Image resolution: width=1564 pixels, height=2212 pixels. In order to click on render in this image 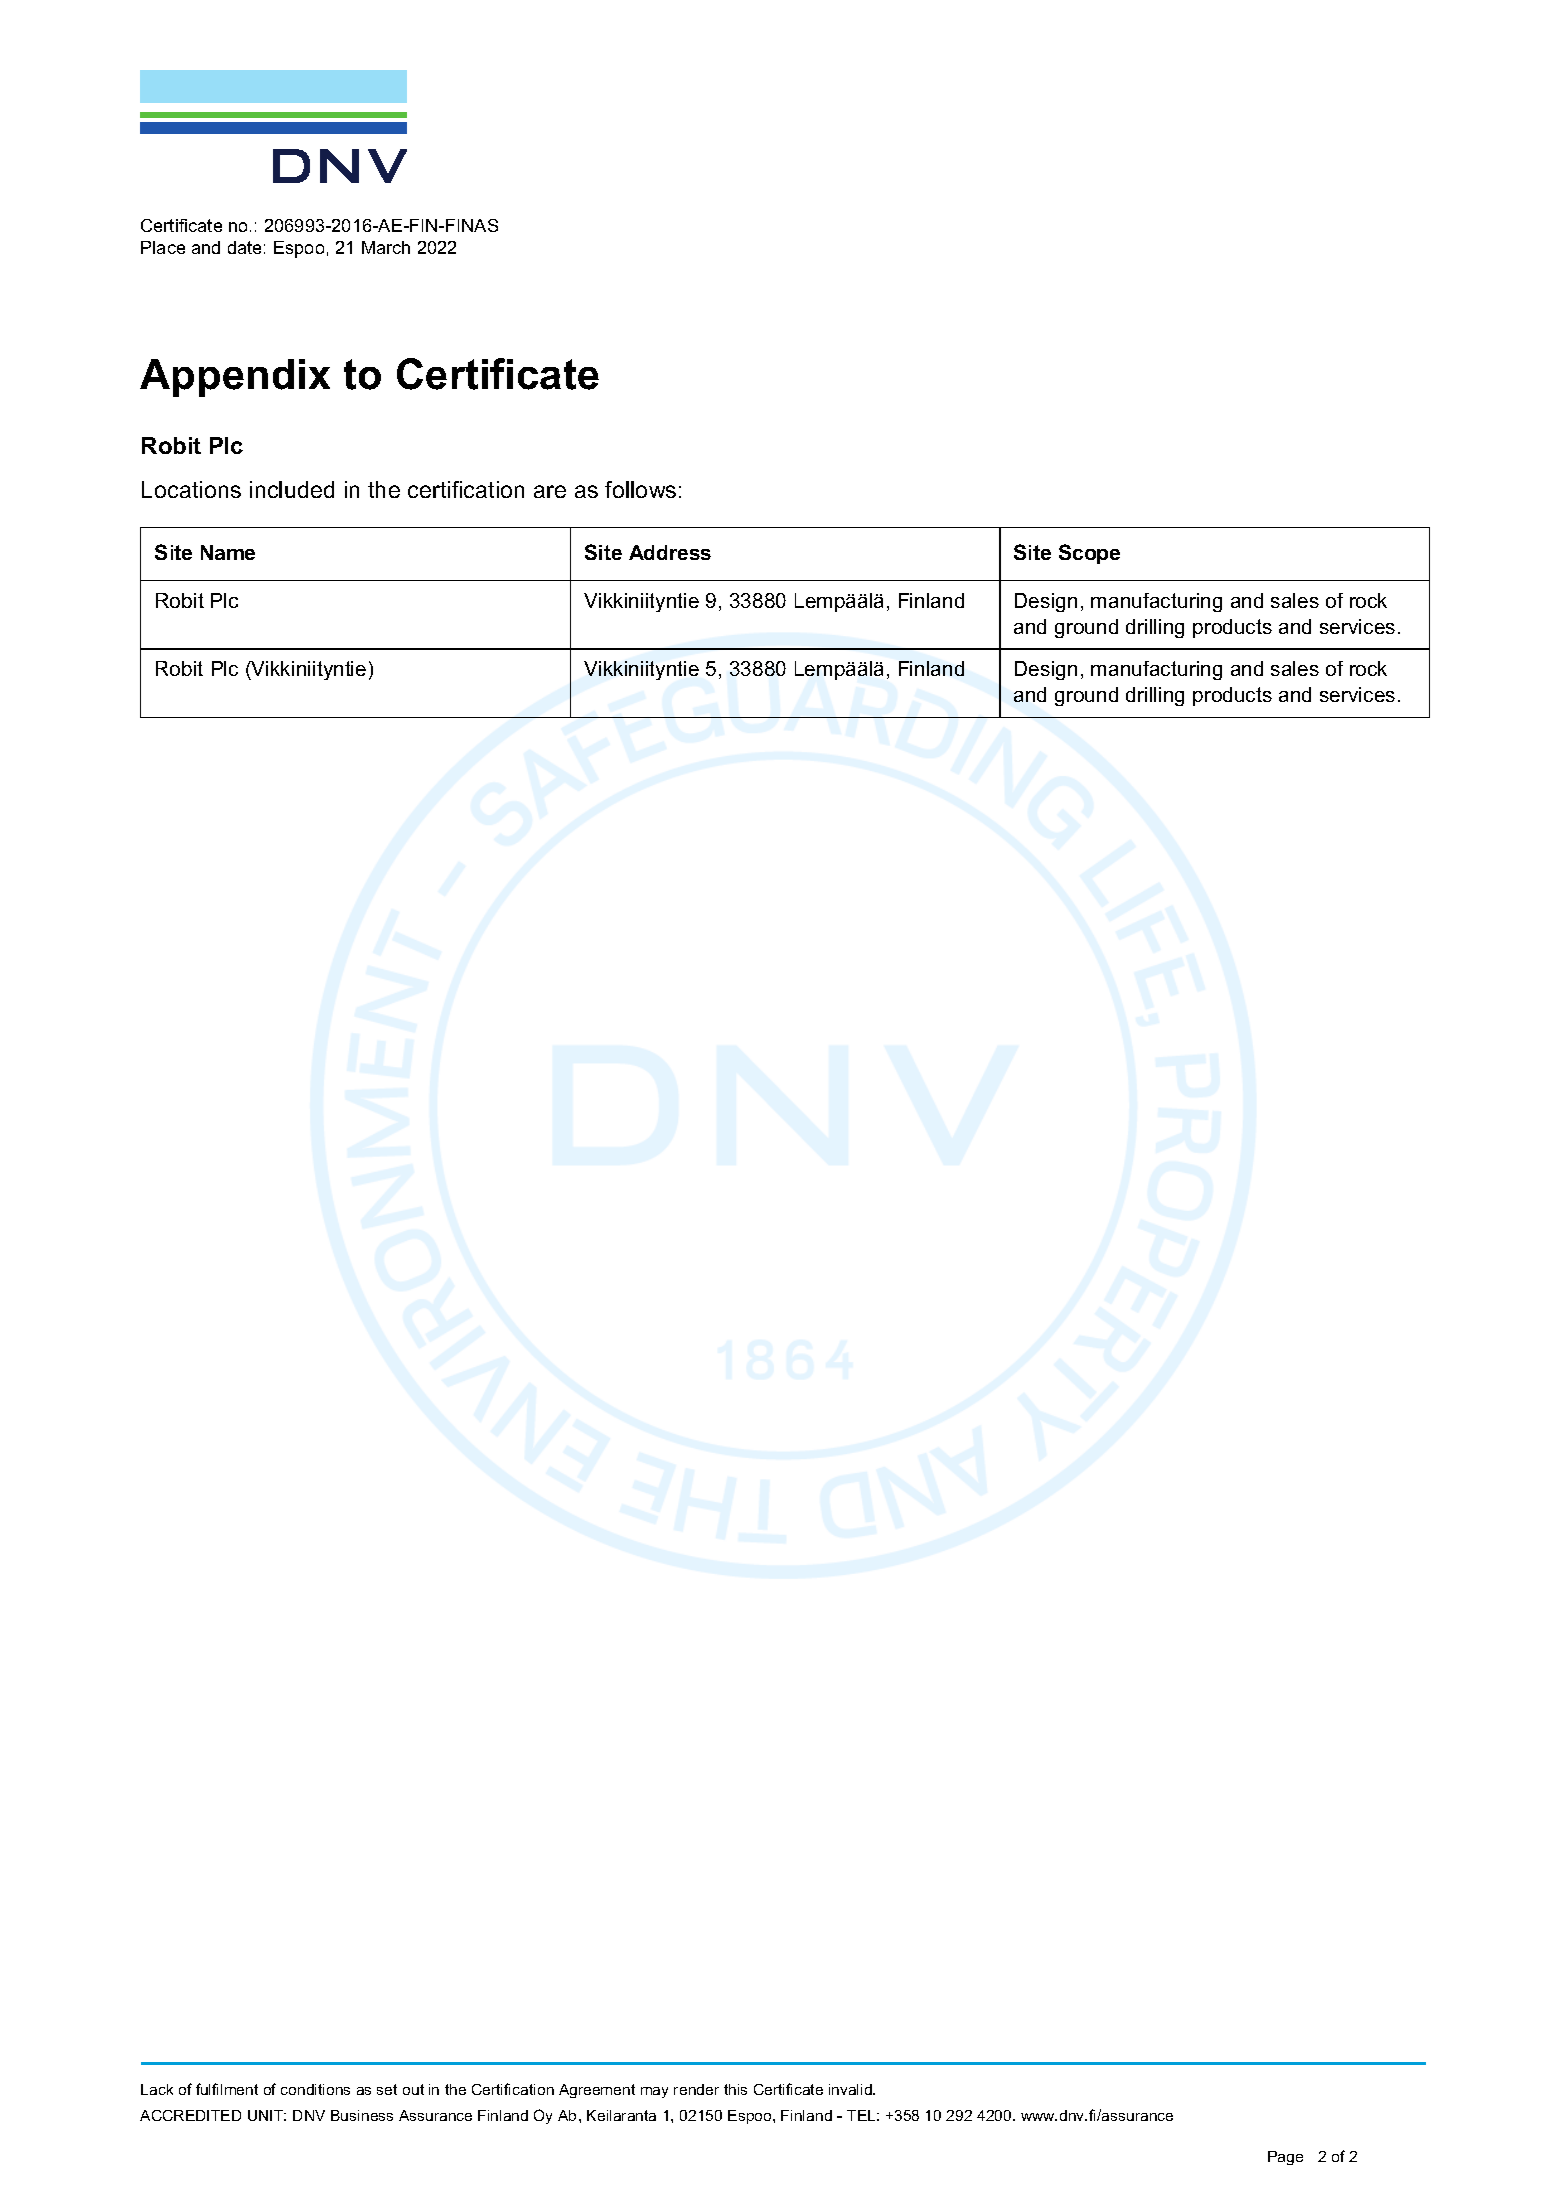, I will do `click(696, 2089)`.
